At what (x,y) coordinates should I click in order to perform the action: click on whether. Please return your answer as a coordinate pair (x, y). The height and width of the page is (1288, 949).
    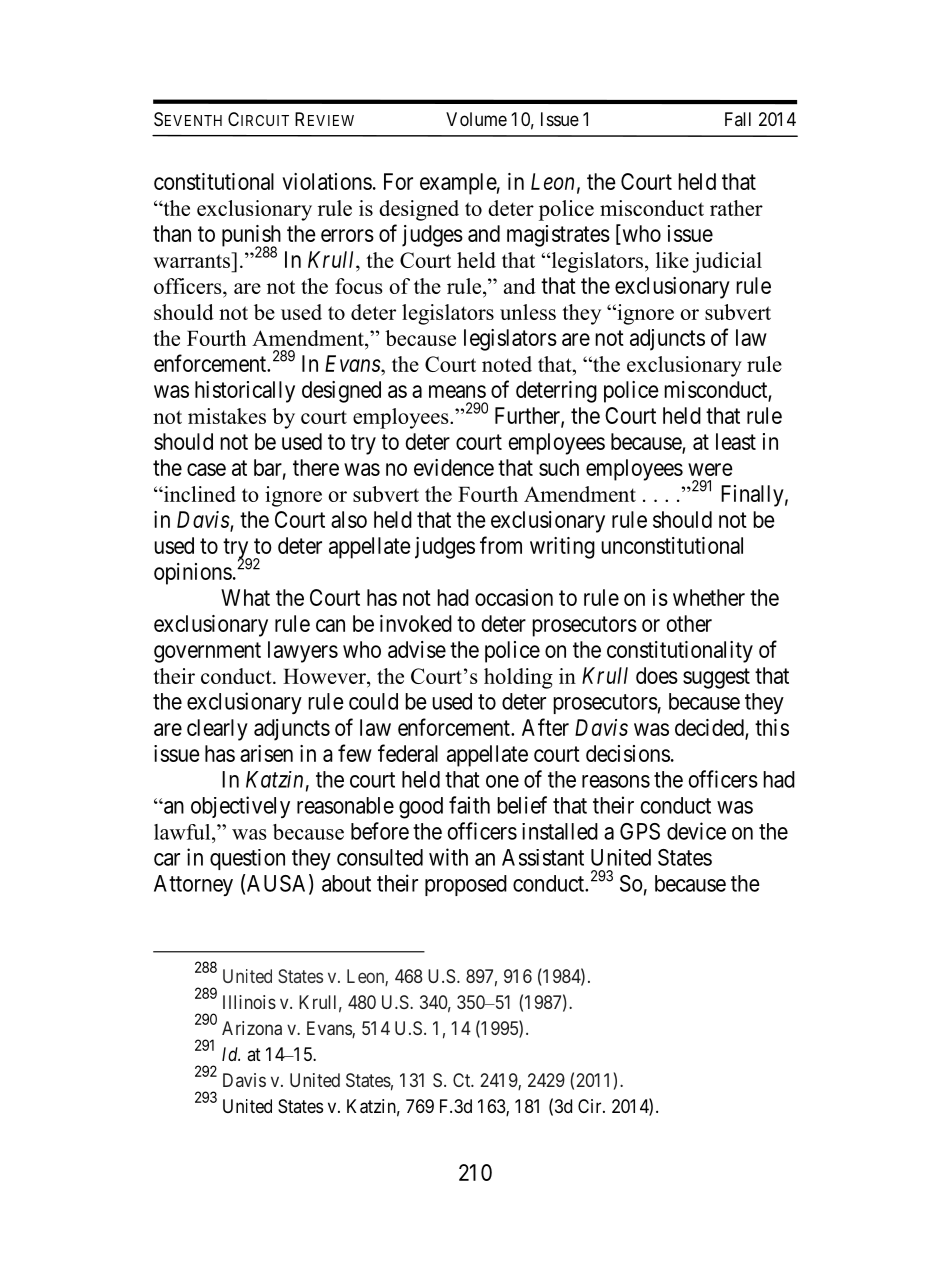
    Looking at the image, I should click on (709, 597).
